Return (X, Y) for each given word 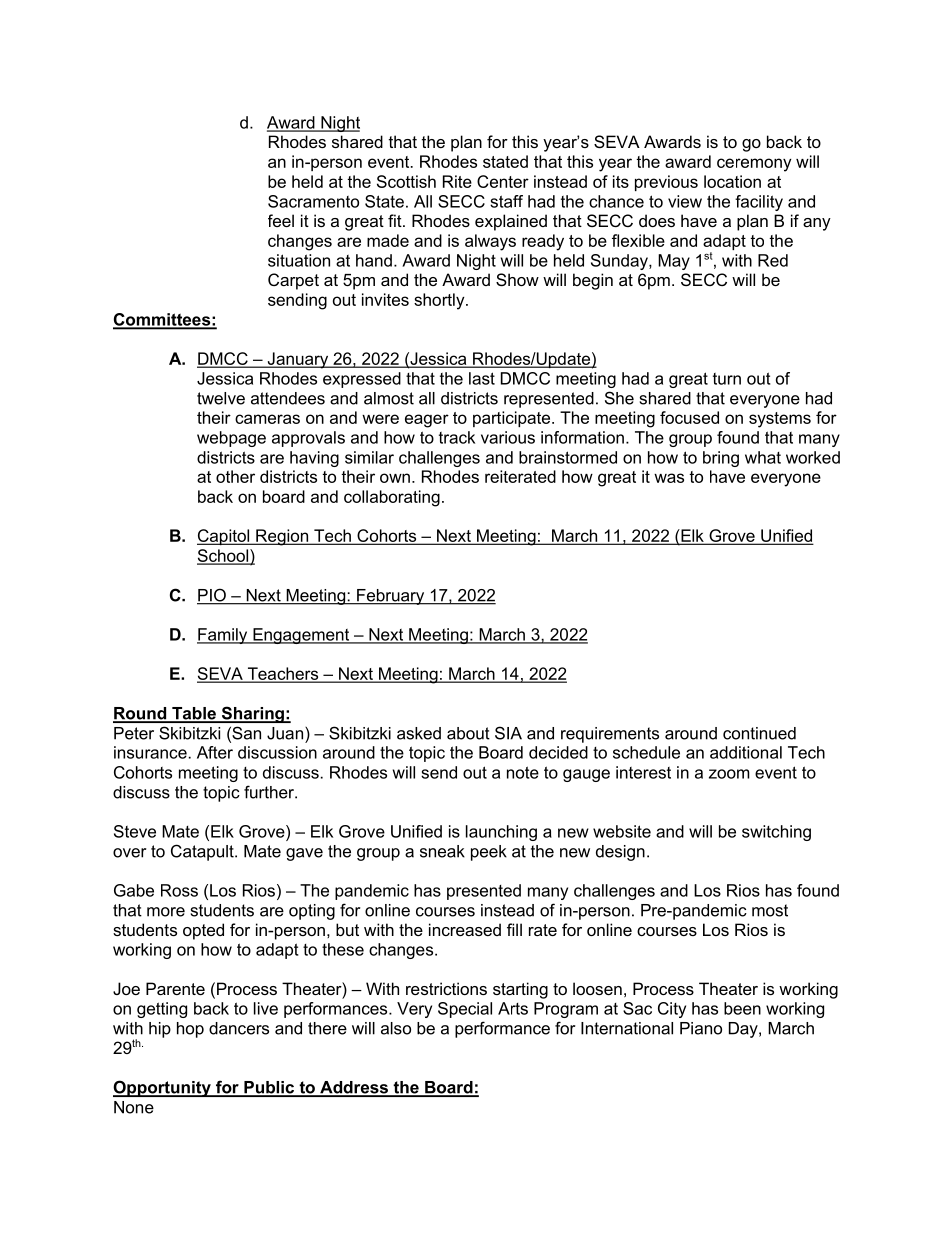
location (732, 181)
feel (281, 220)
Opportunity (163, 1088)
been (742, 1008)
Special (465, 1010)
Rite (457, 181)
